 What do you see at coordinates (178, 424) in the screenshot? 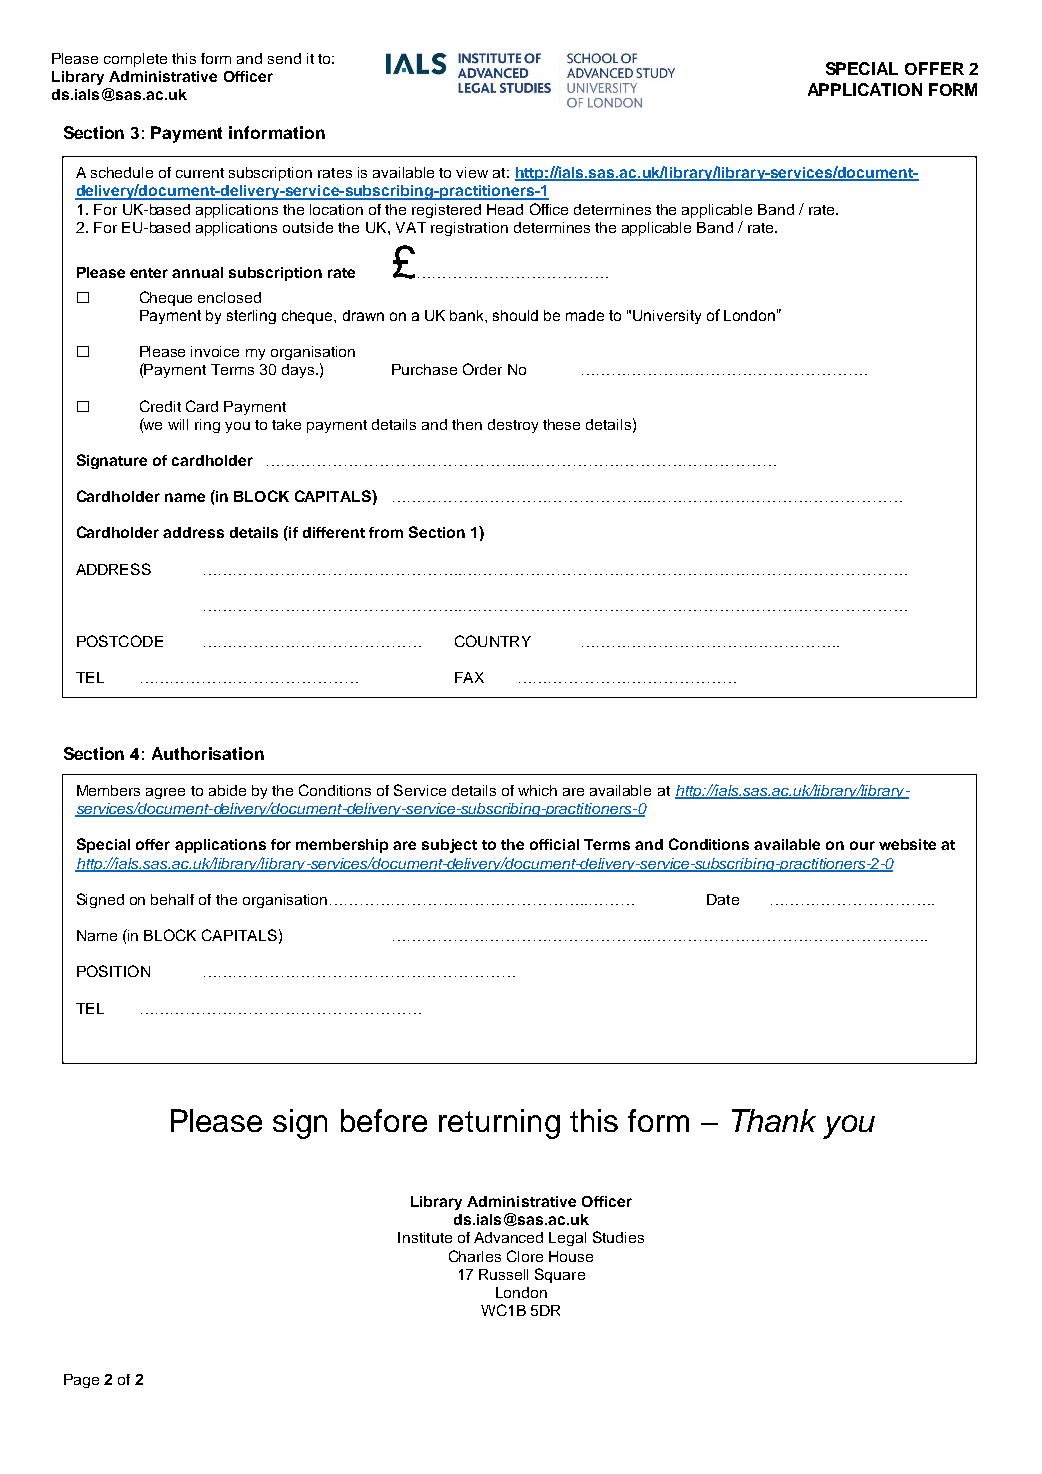
I see `will` at bounding box center [178, 424].
